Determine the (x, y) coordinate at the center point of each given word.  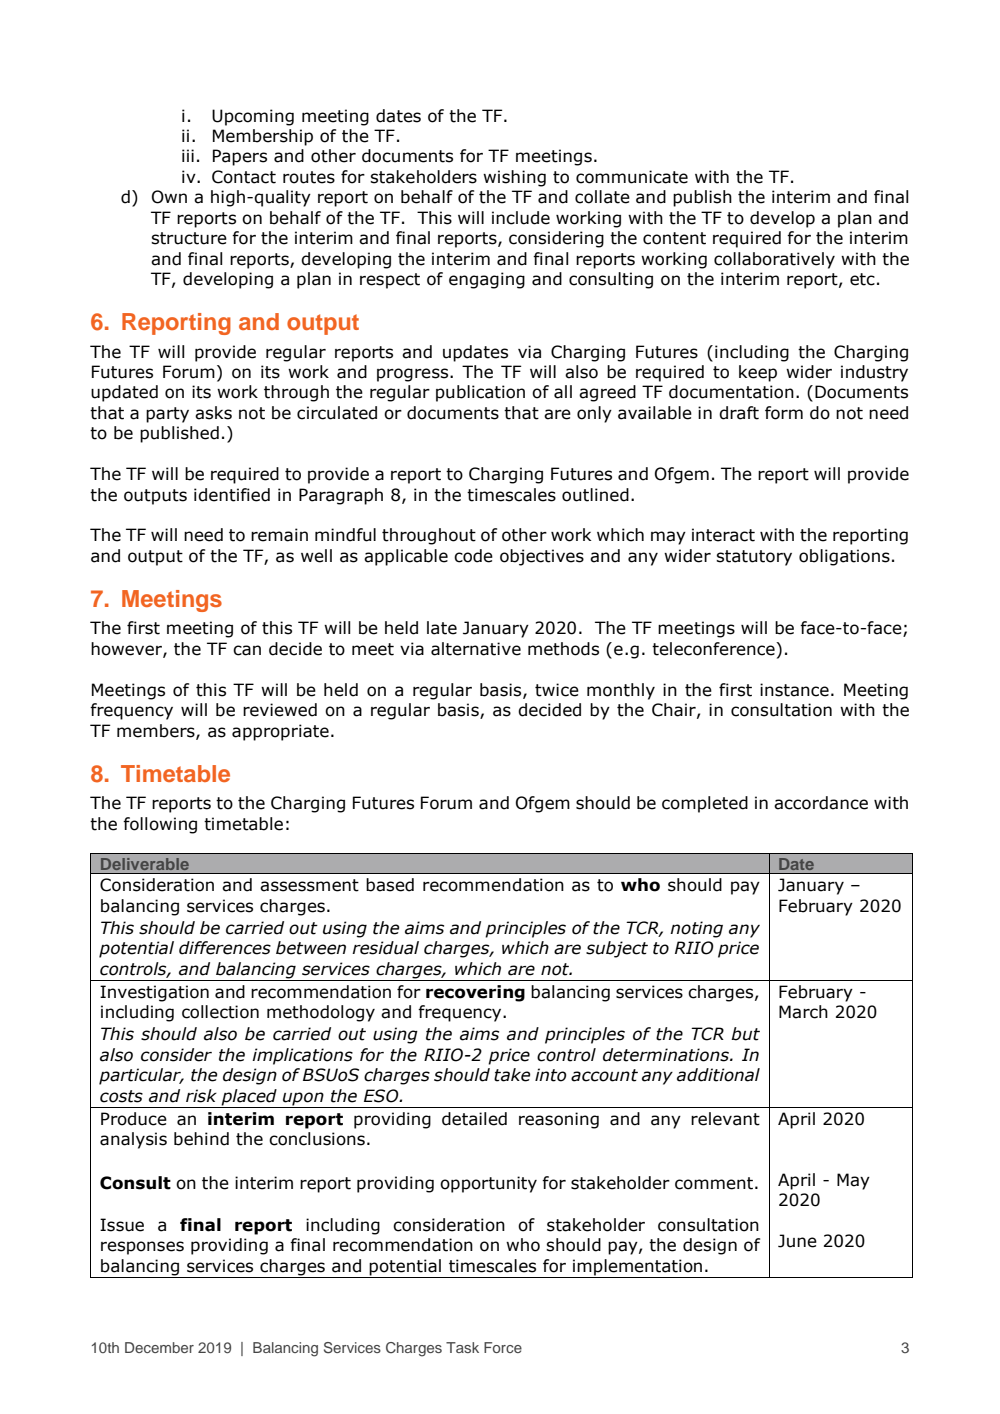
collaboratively (774, 260)
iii (188, 155)
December (159, 1347)
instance (794, 690)
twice (557, 690)
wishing (514, 178)
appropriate (280, 732)
